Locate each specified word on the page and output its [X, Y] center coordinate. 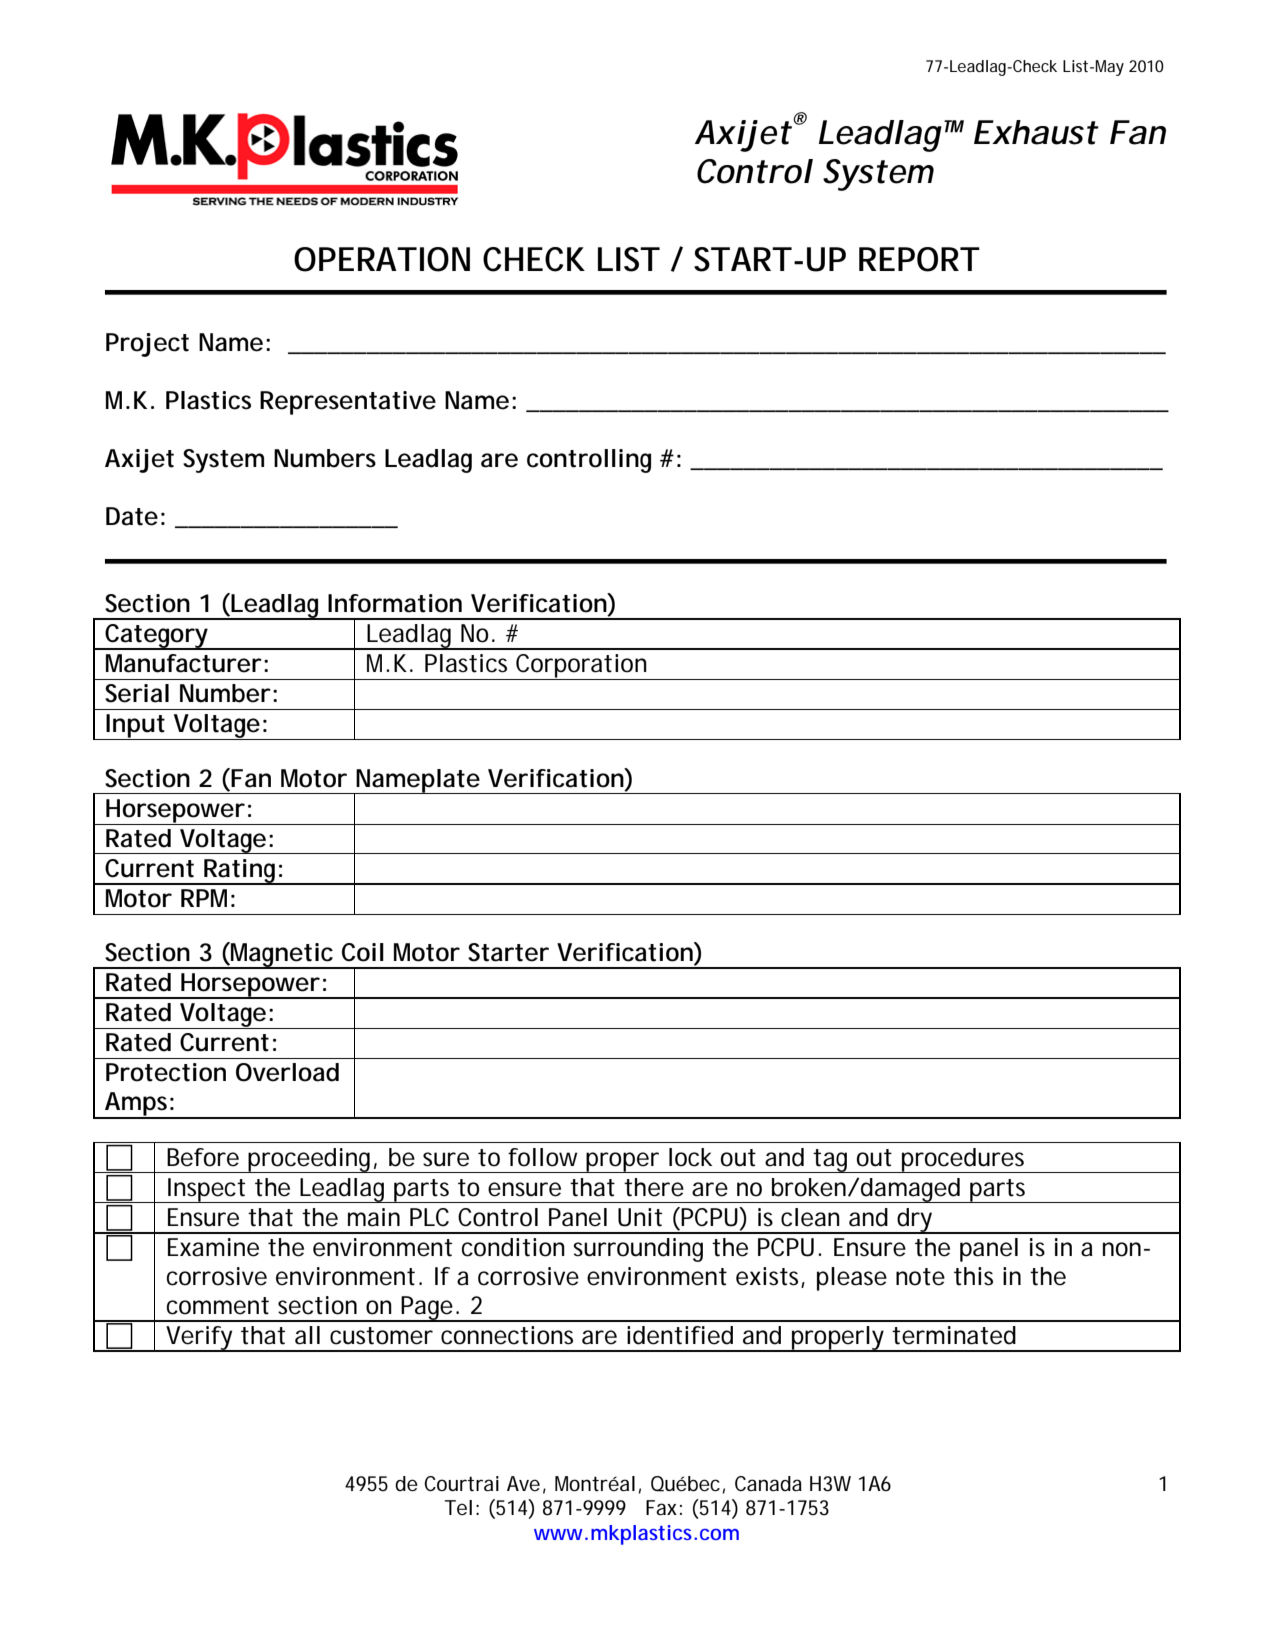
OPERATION [382, 259]
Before [203, 1157]
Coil [363, 952]
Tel [458, 1508]
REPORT [919, 259]
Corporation [582, 667]
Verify [200, 1339]
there [654, 1187]
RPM [208, 898]
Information [395, 603]
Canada [768, 1484]
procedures [965, 1160]
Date [132, 516]
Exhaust [1036, 132]
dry [916, 1221]
